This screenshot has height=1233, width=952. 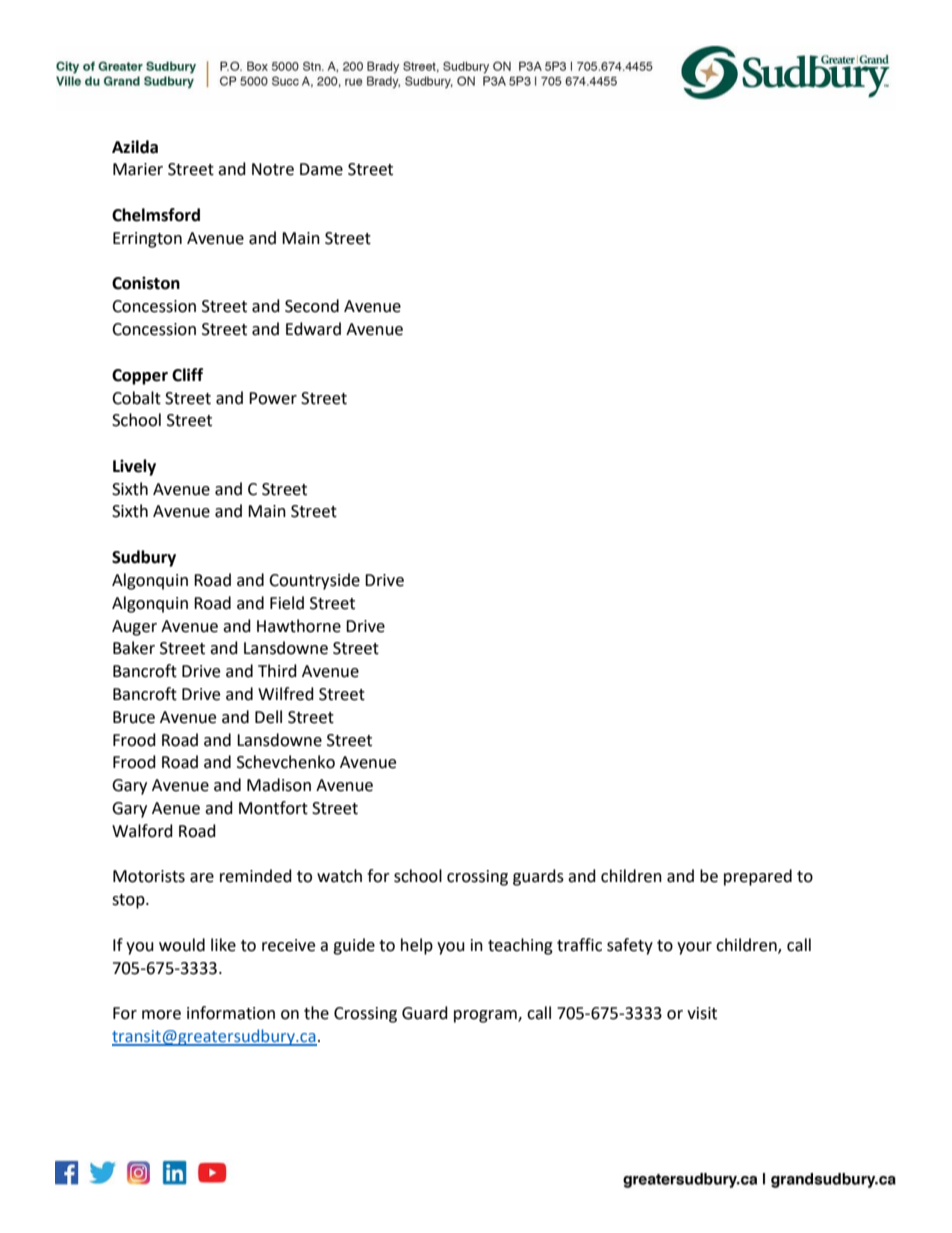 What do you see at coordinates (758, 877) in the screenshot?
I see `prepared` at bounding box center [758, 877].
